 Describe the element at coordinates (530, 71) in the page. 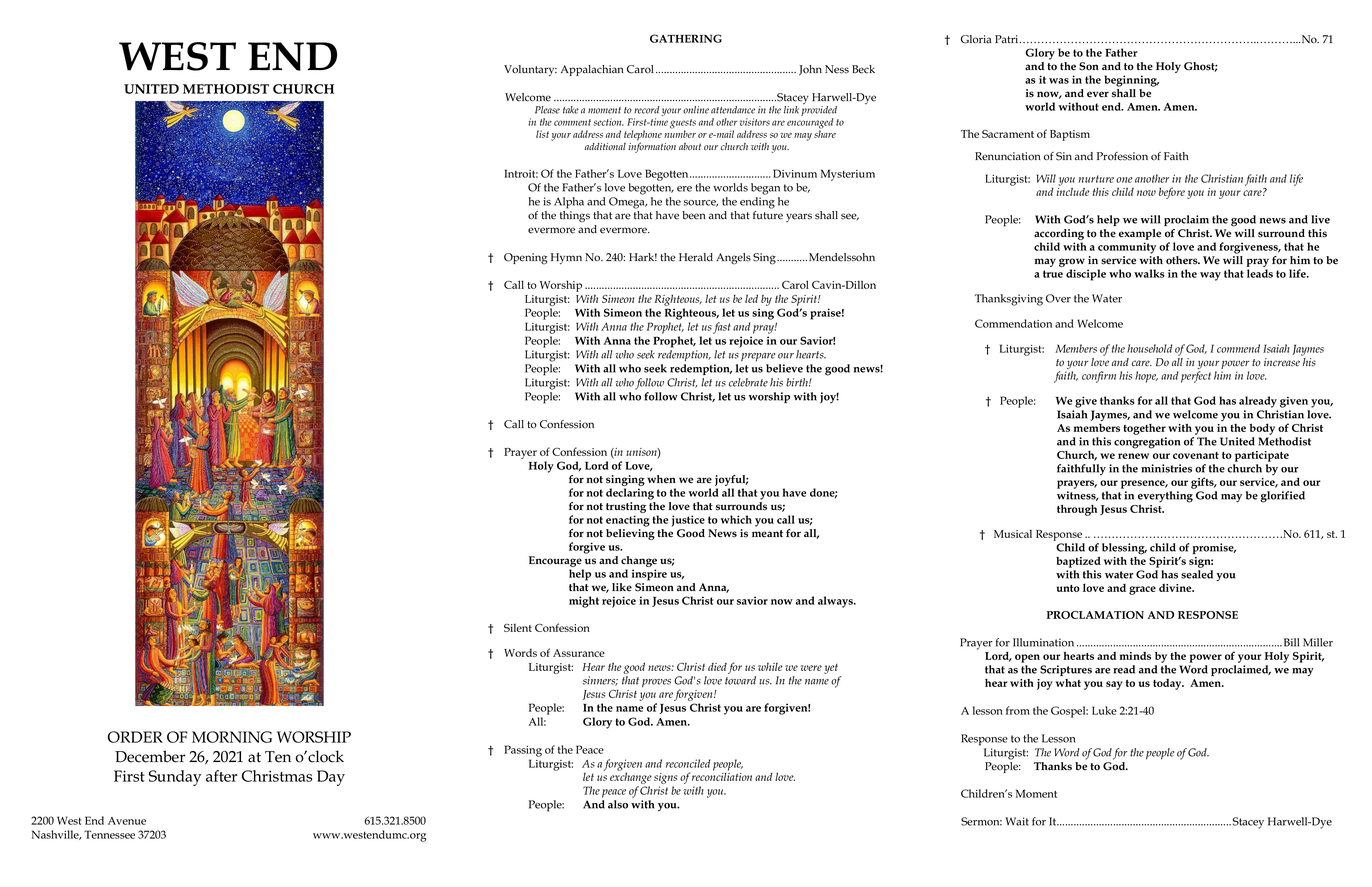

I see `Voluntary` at that location.
